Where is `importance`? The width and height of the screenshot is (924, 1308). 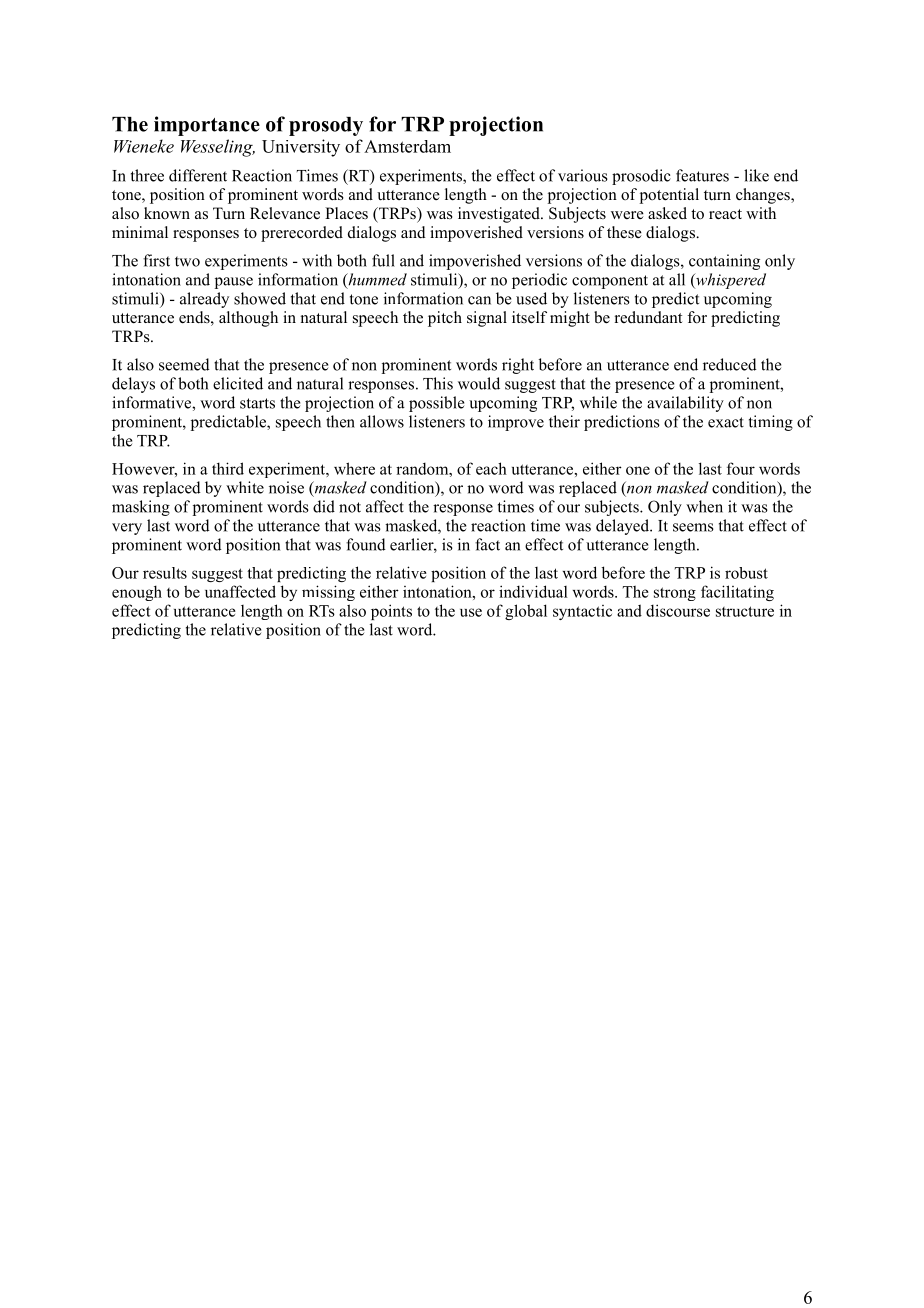
importance is located at coordinates (207, 126).
